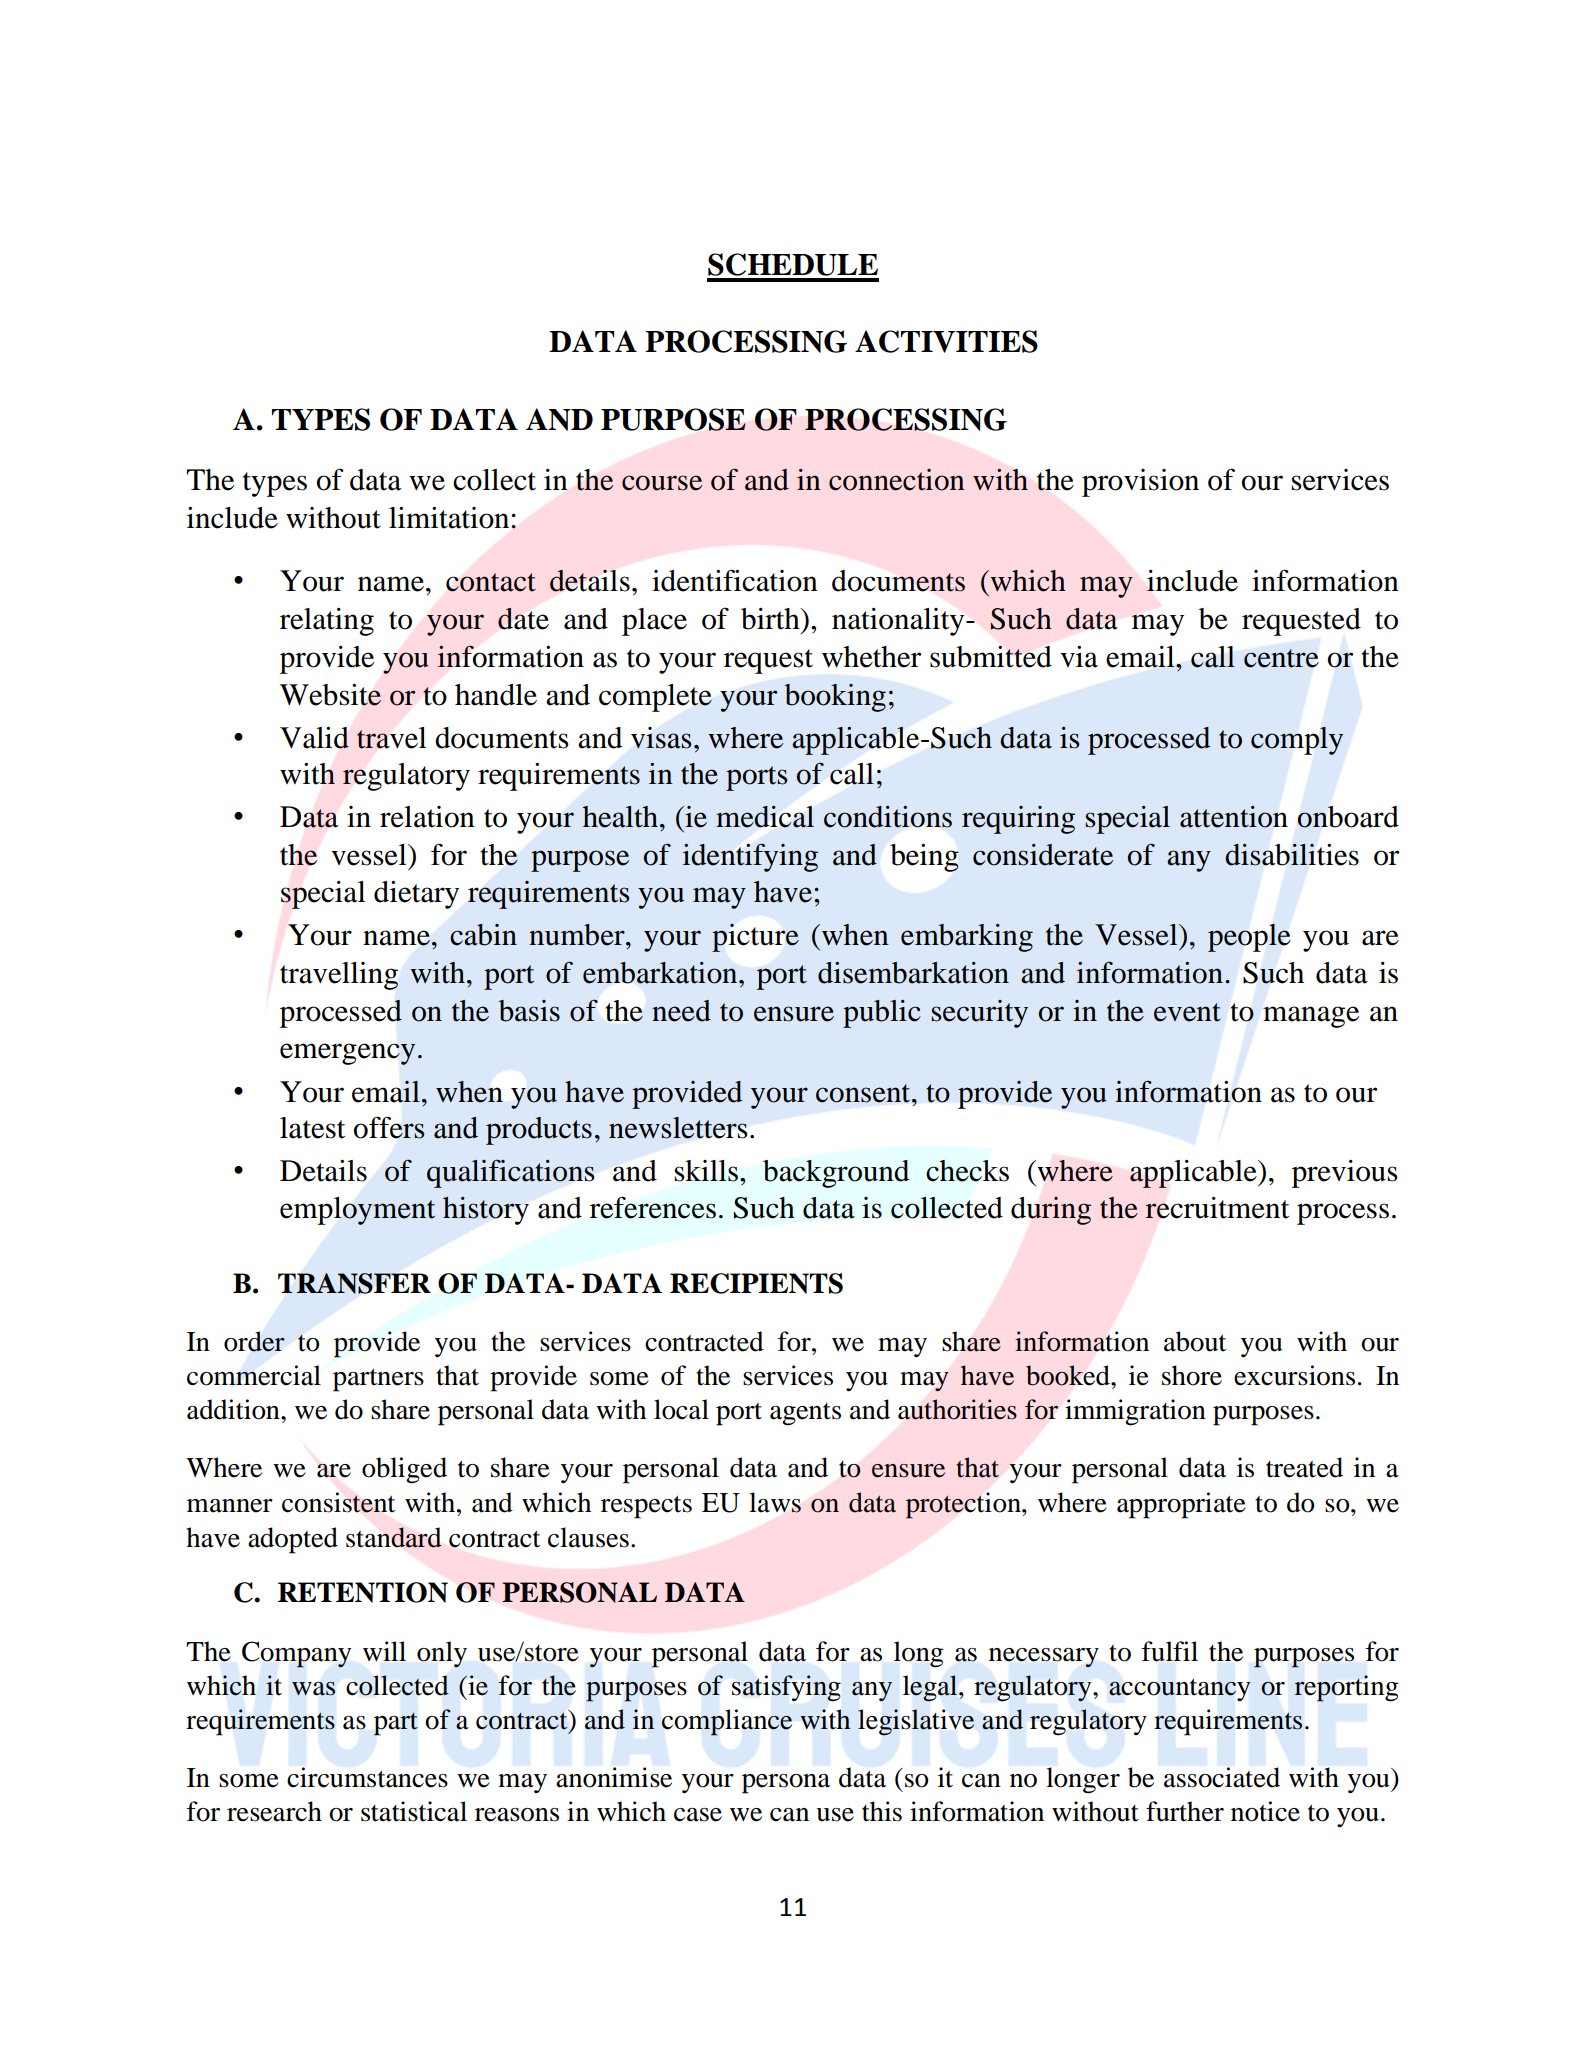 This image has height=2052, width=1586. What do you see at coordinates (726, 1722) in the image?
I see `compliance` at bounding box center [726, 1722].
